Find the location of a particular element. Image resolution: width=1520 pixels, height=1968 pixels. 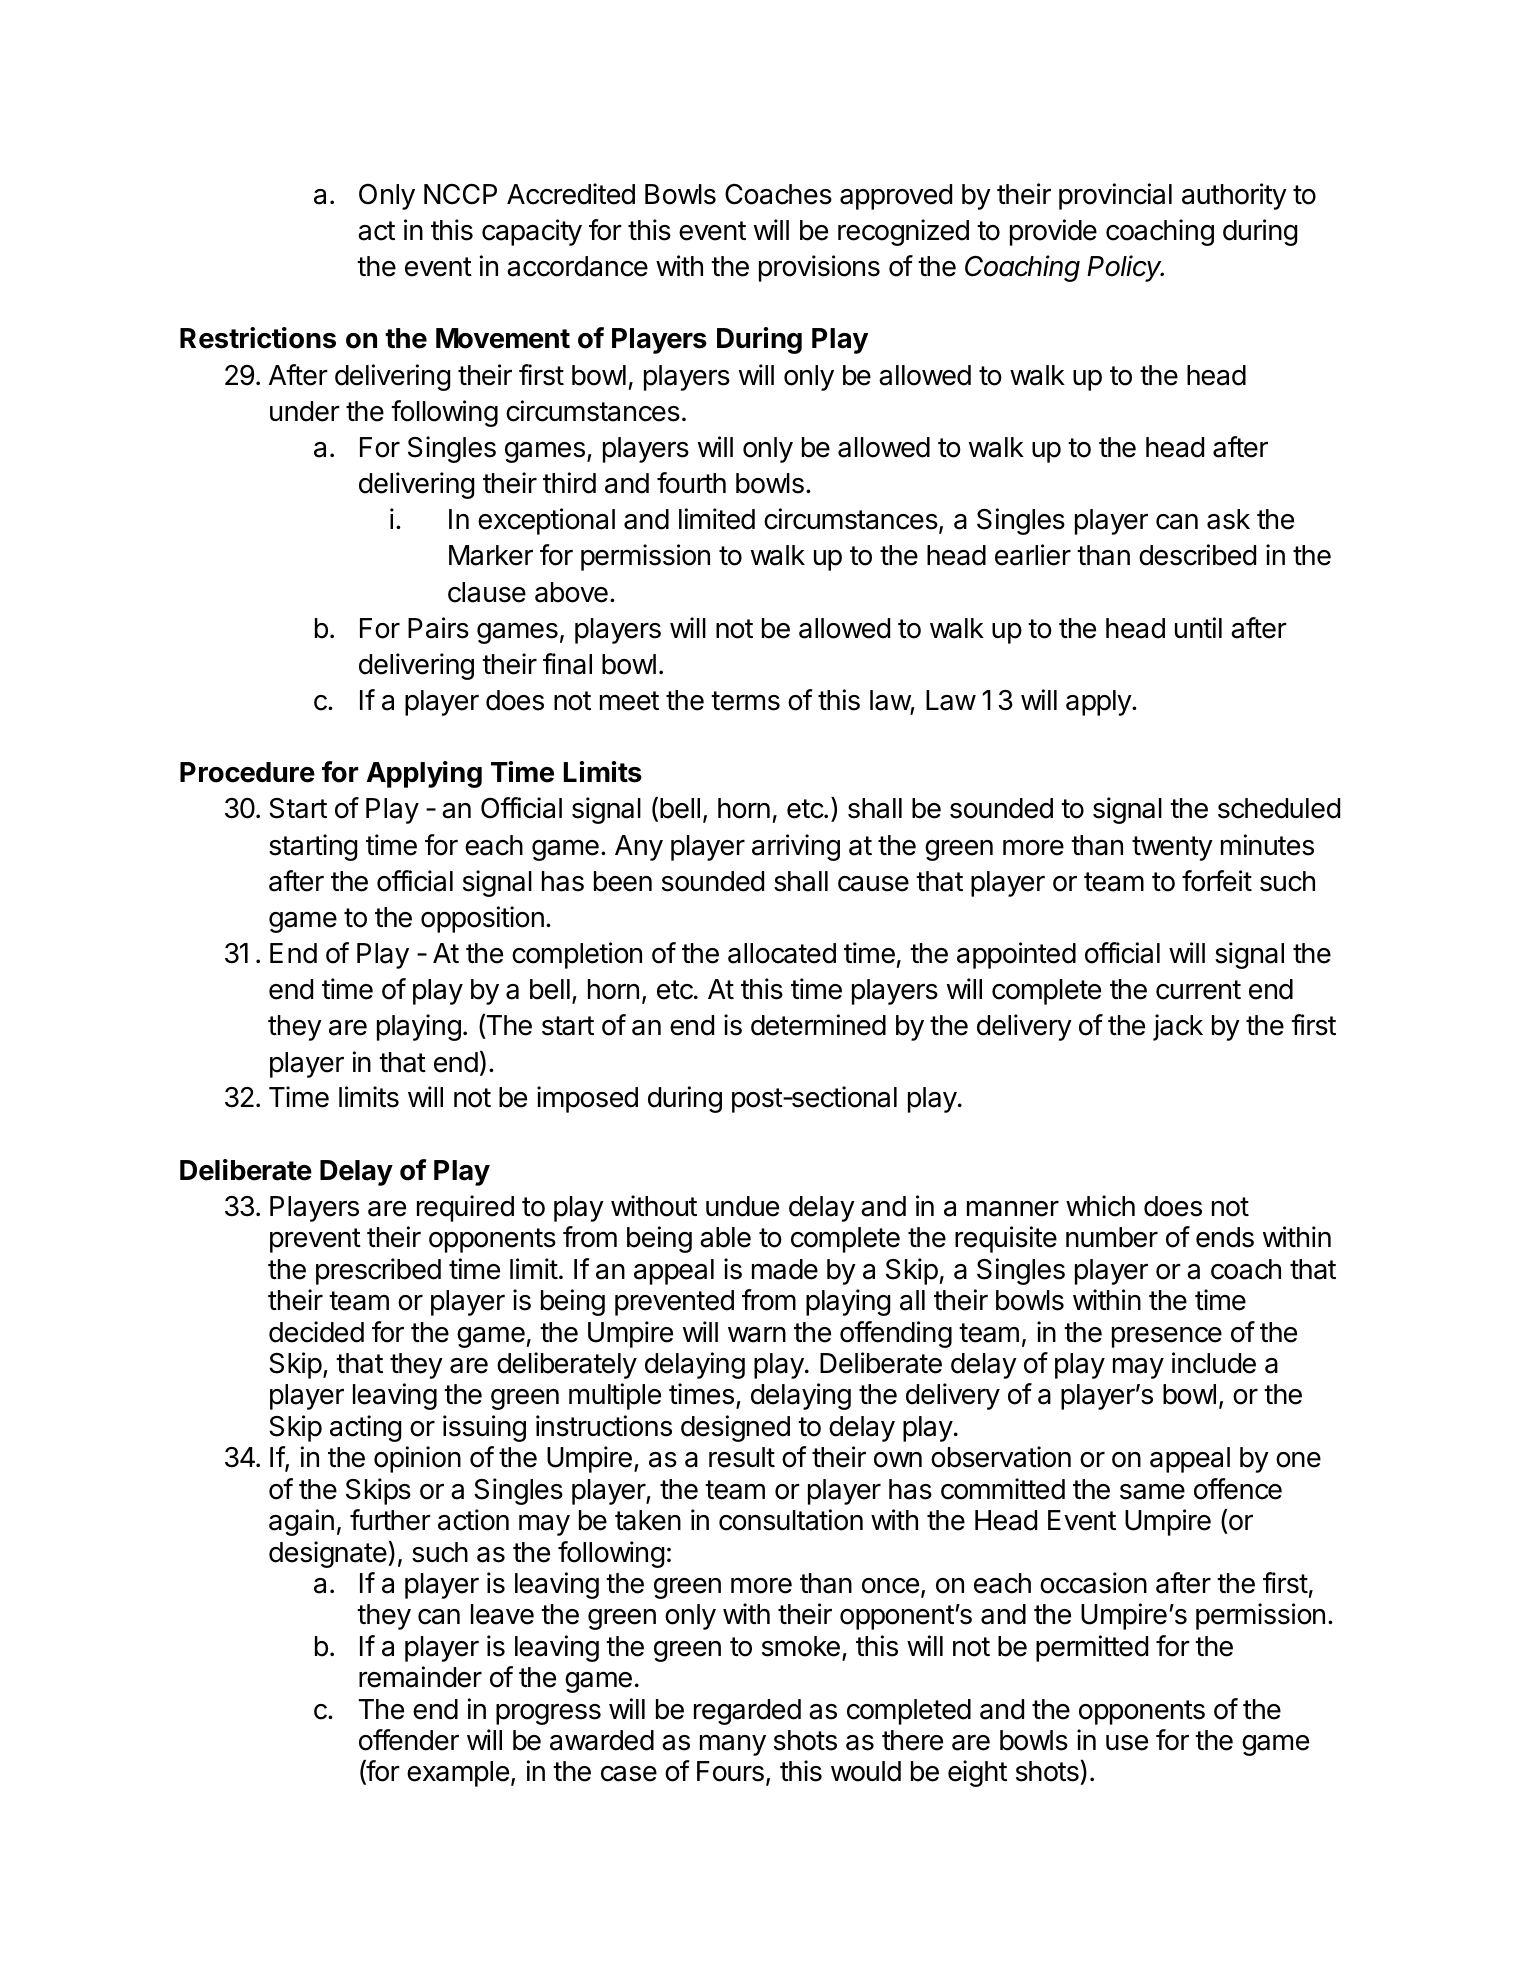

Policy is located at coordinates (1125, 268).
